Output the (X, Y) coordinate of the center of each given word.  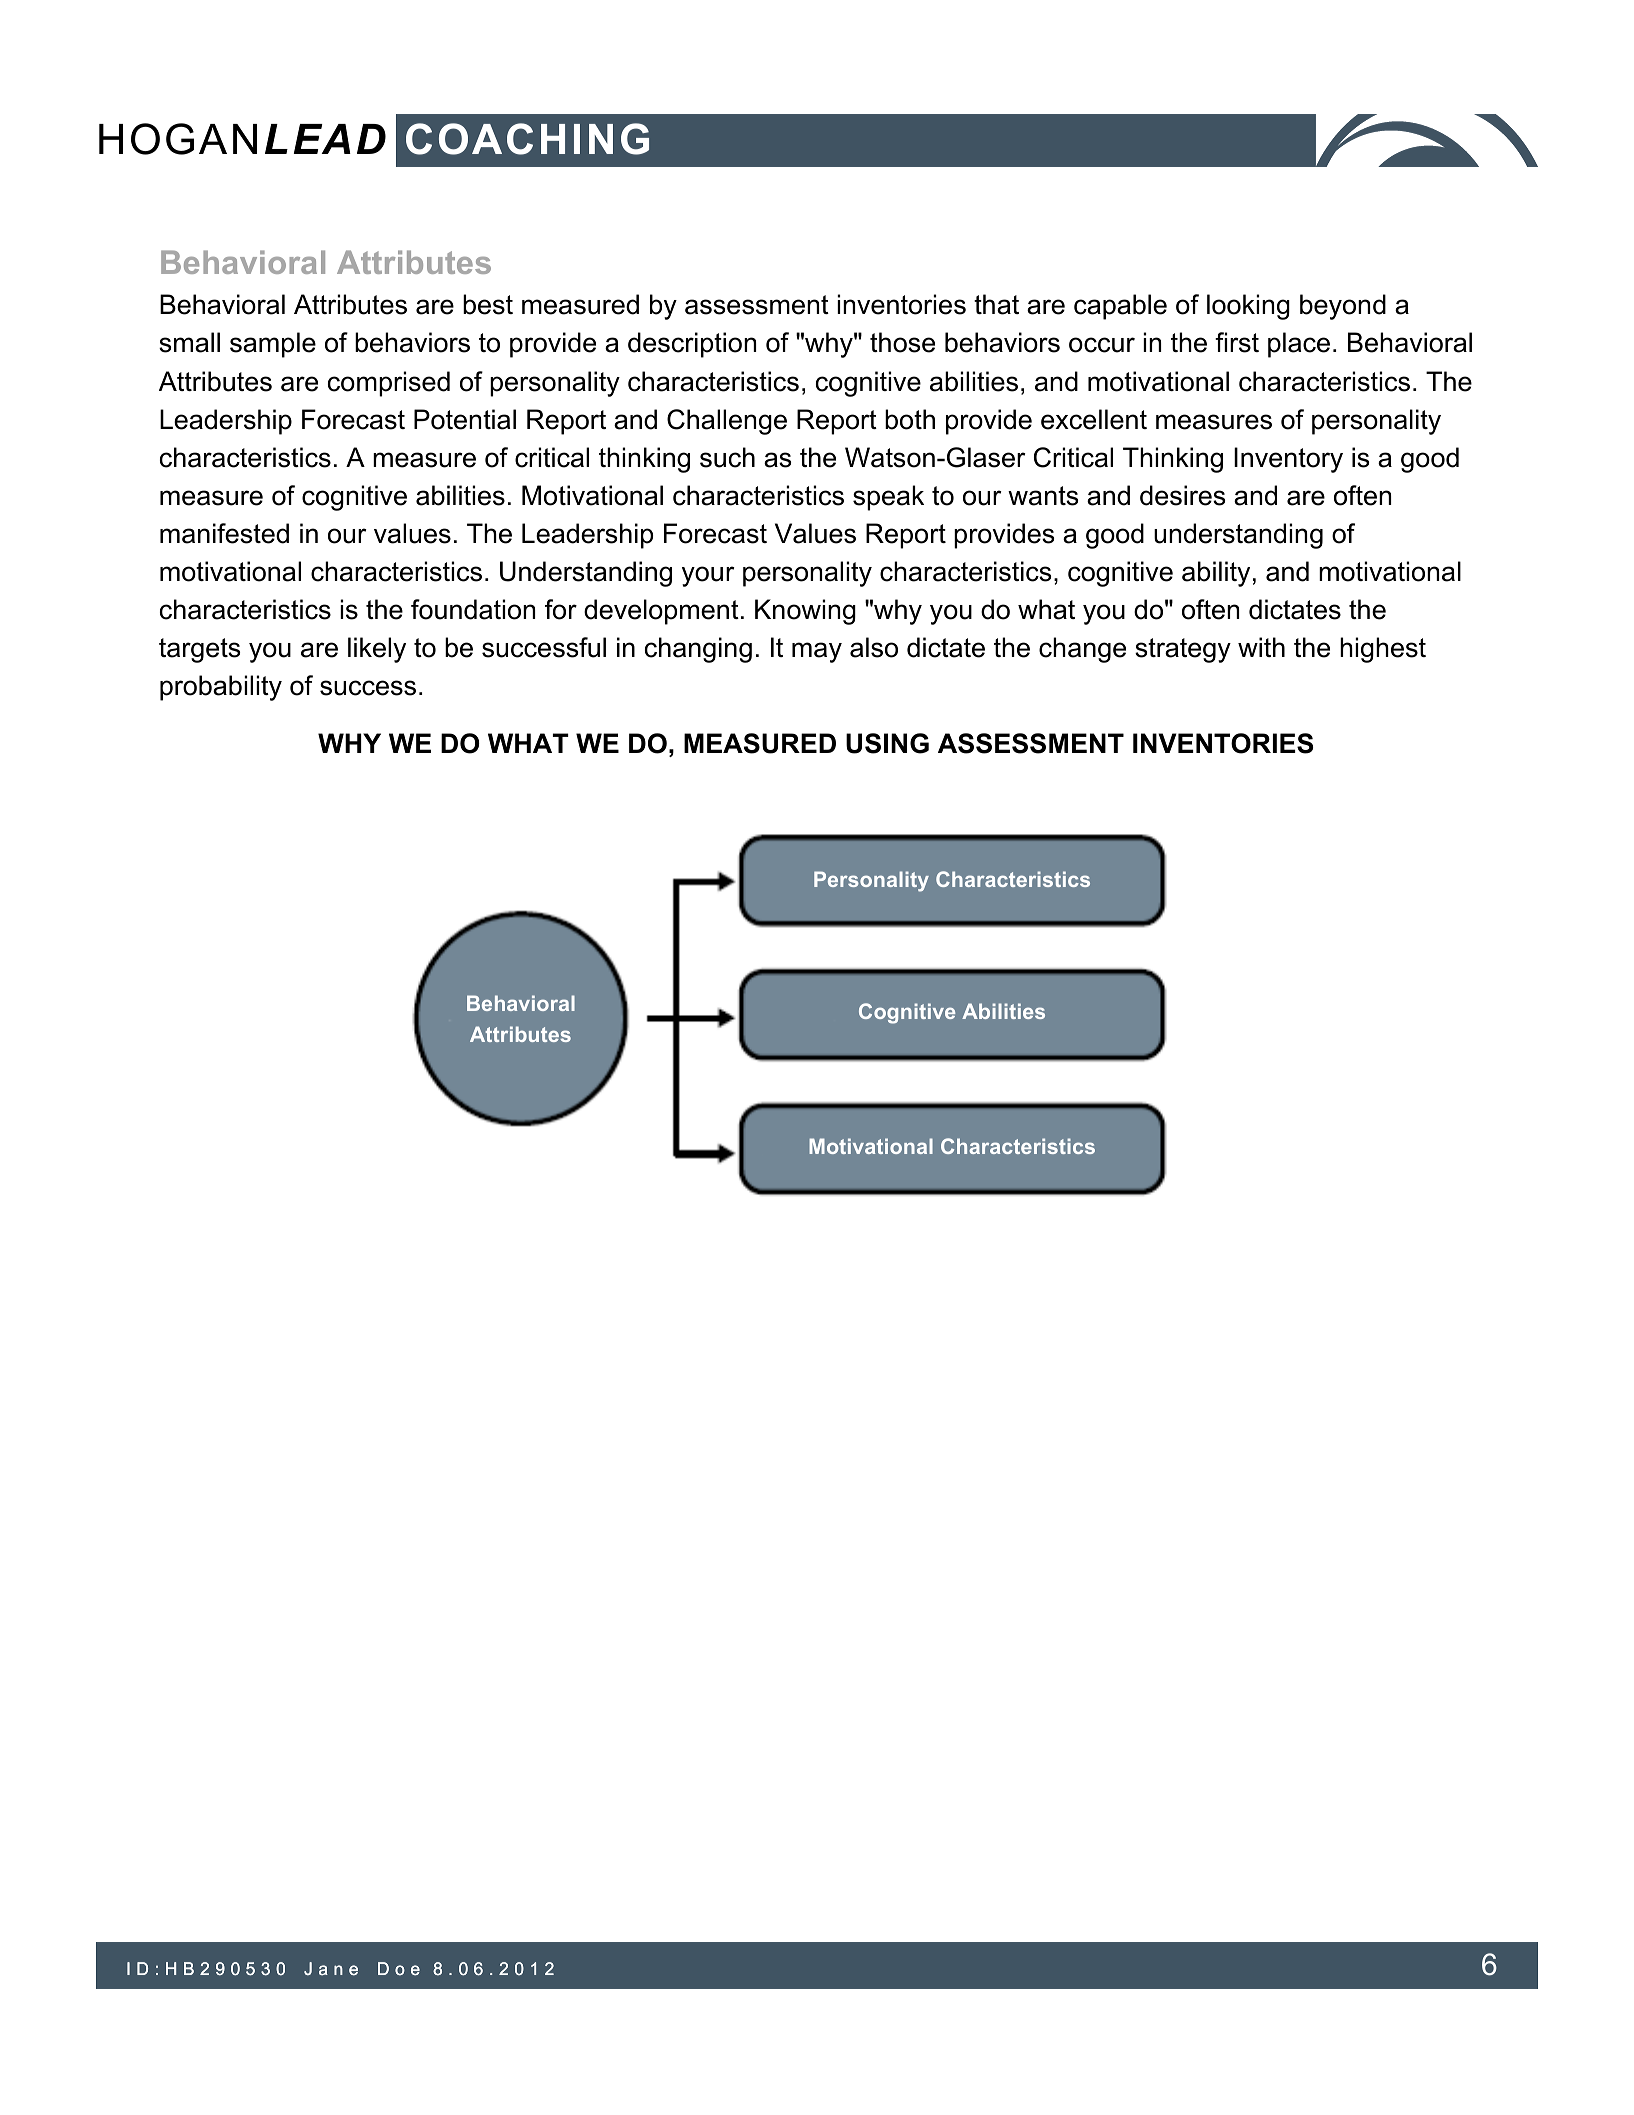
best (488, 304)
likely (377, 650)
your (708, 576)
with (1261, 647)
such (727, 457)
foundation (473, 609)
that (996, 304)
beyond (1343, 307)
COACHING (527, 139)
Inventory (1288, 460)
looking (1248, 307)
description (692, 345)
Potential (465, 419)
